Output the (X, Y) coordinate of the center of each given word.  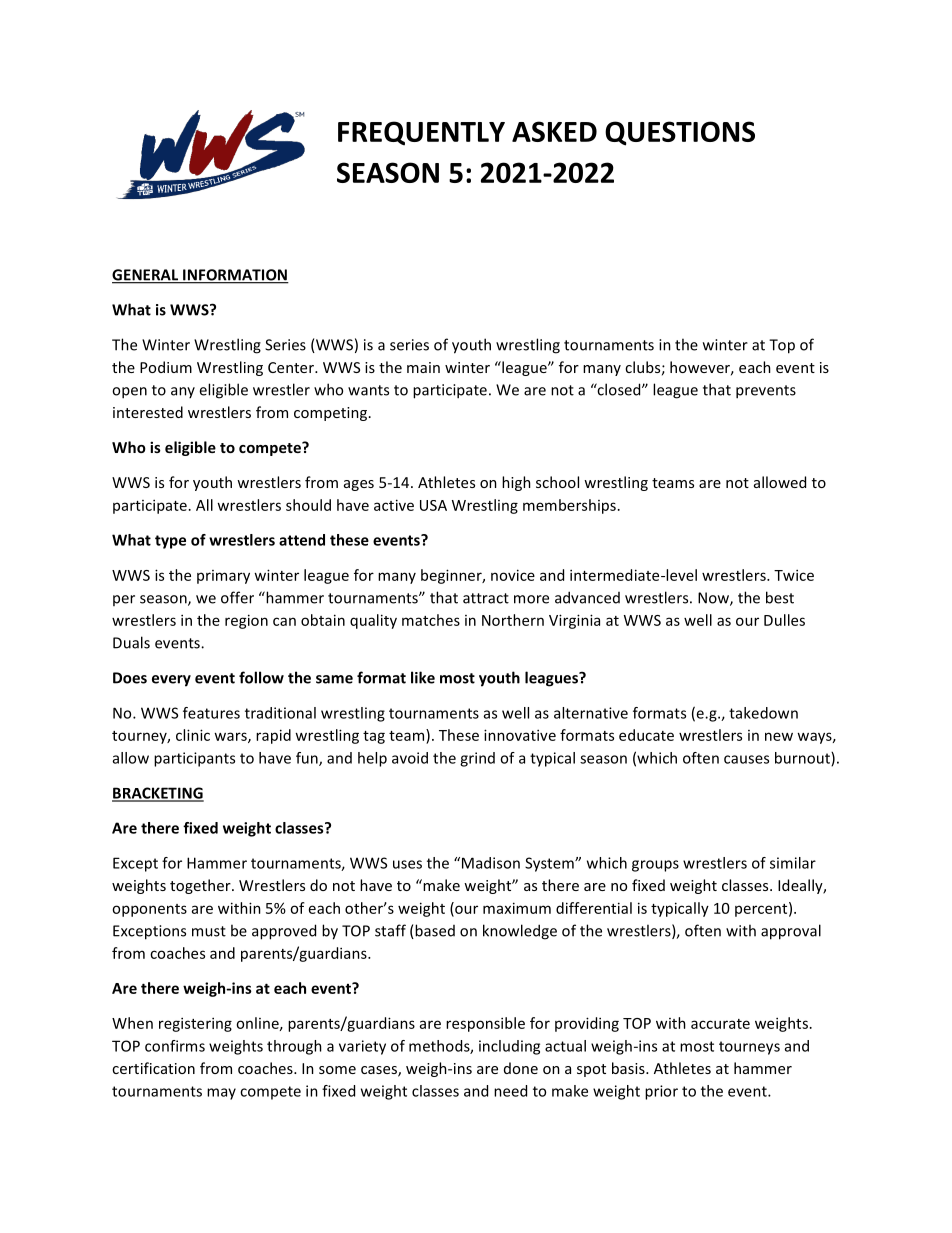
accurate (720, 1024)
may (221, 1094)
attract (486, 598)
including (509, 1047)
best (780, 597)
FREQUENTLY (421, 133)
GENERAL (146, 276)
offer (237, 597)
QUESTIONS (680, 133)
